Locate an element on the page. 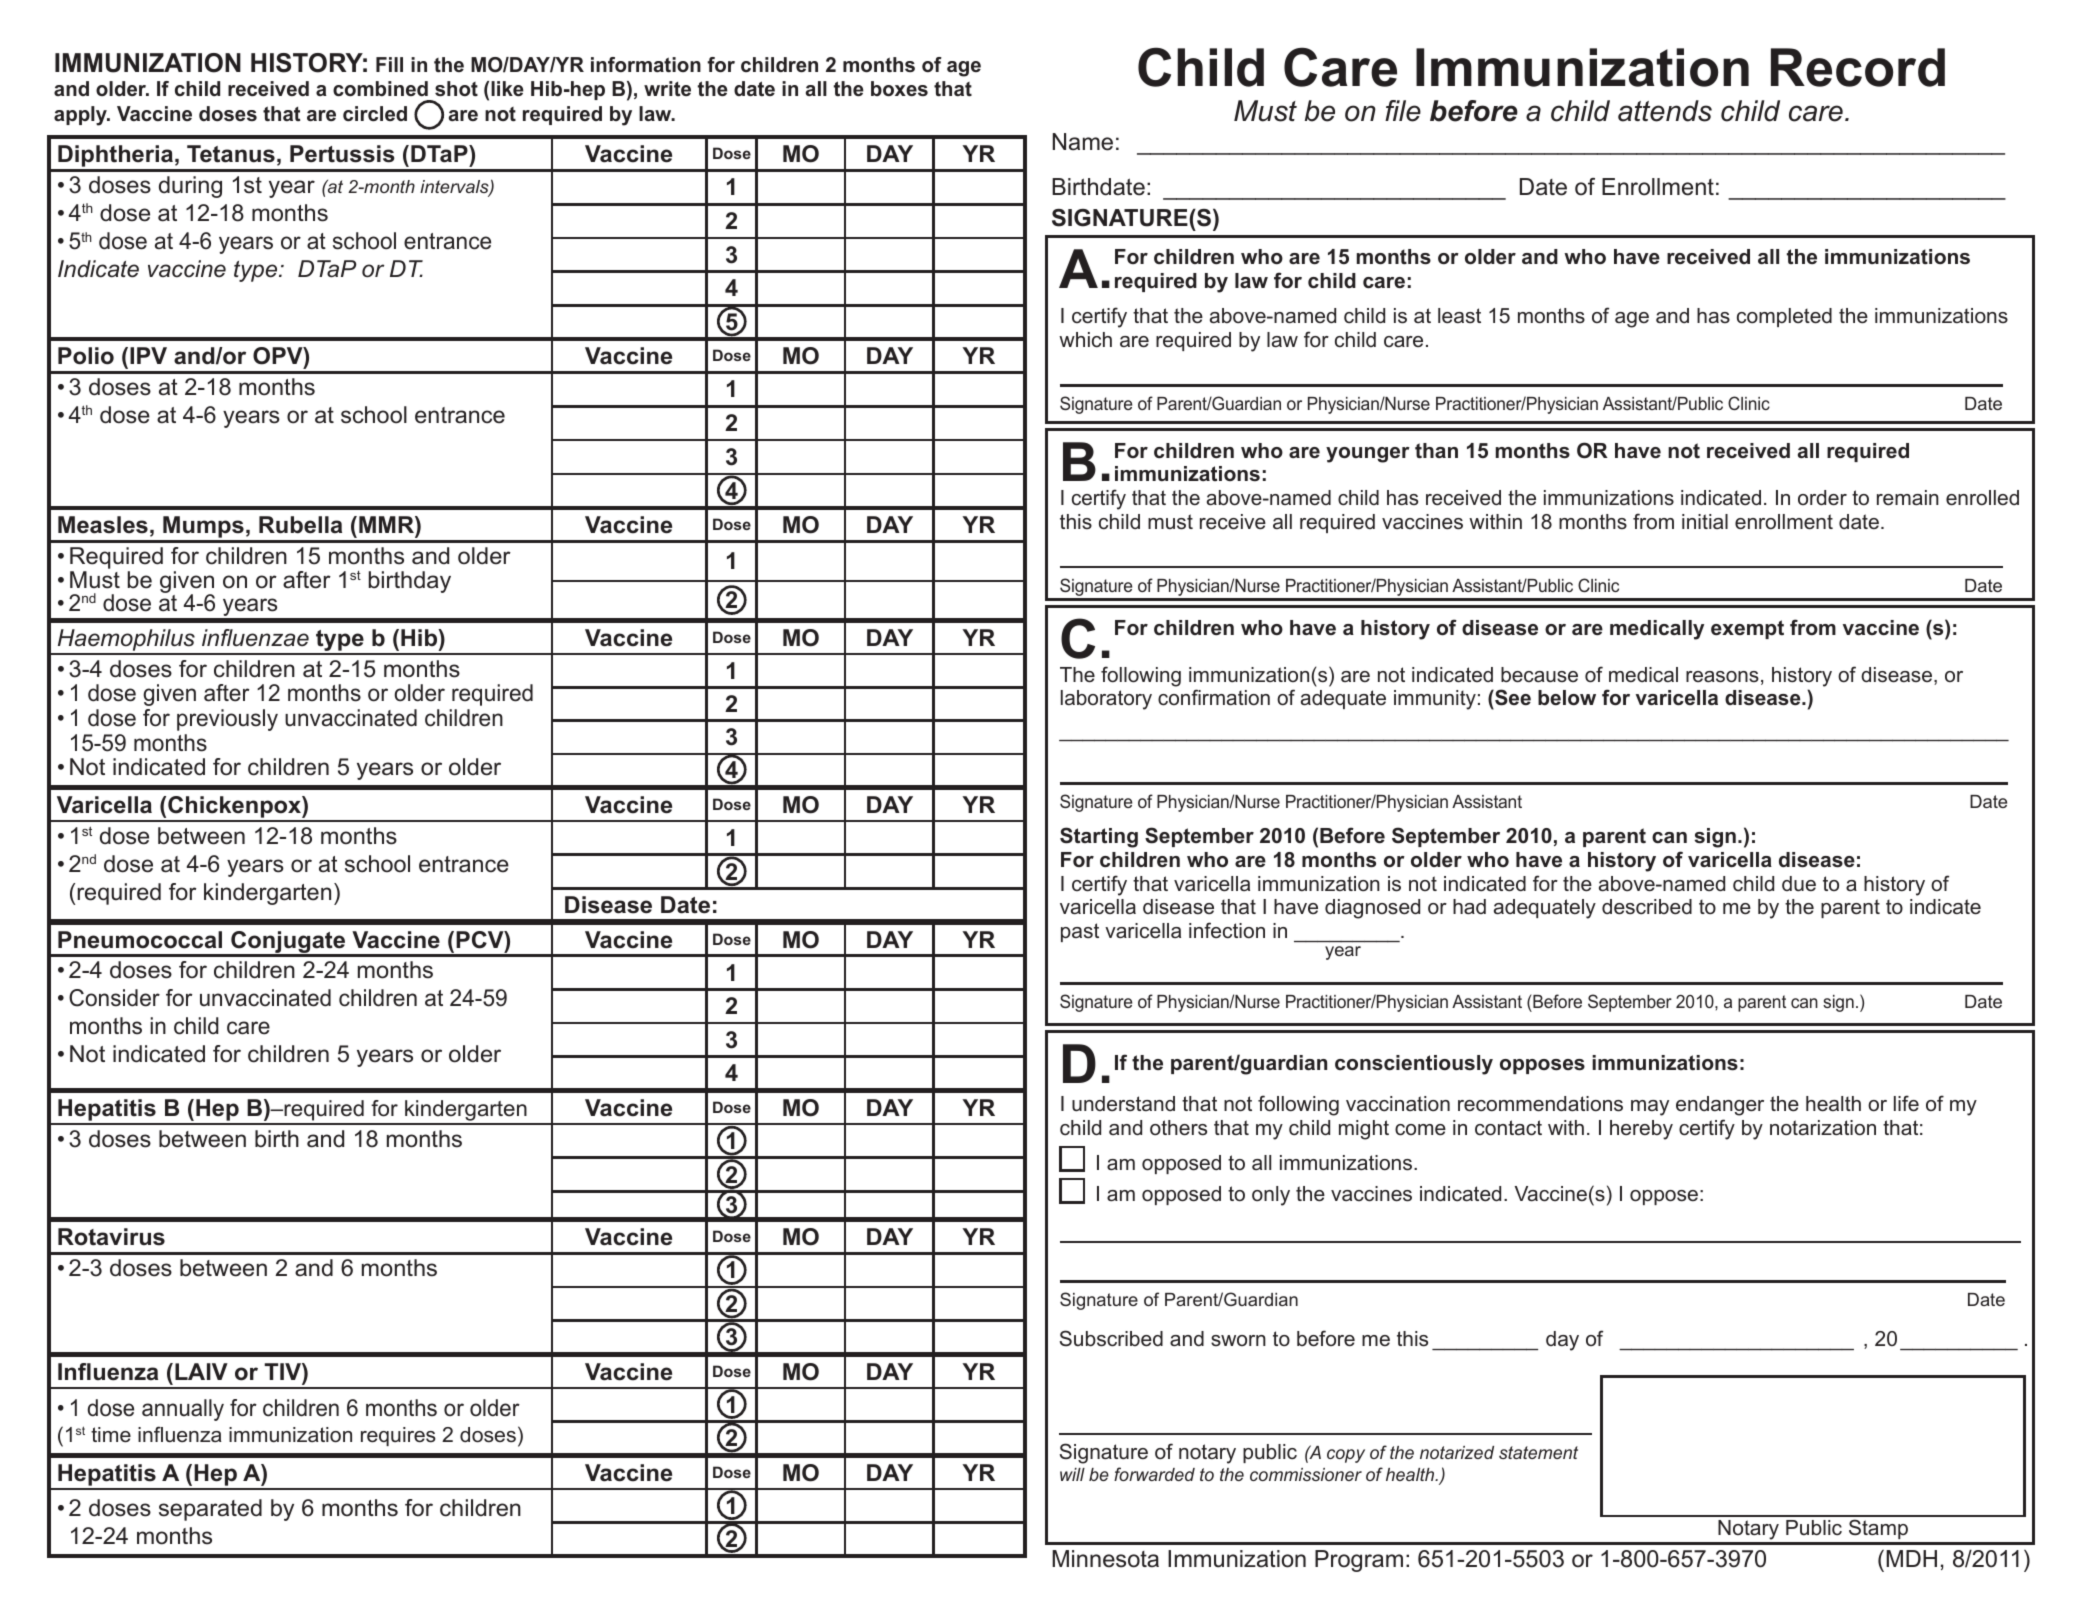 The height and width of the page is (1608, 2081). will is located at coordinates (1072, 1474).
